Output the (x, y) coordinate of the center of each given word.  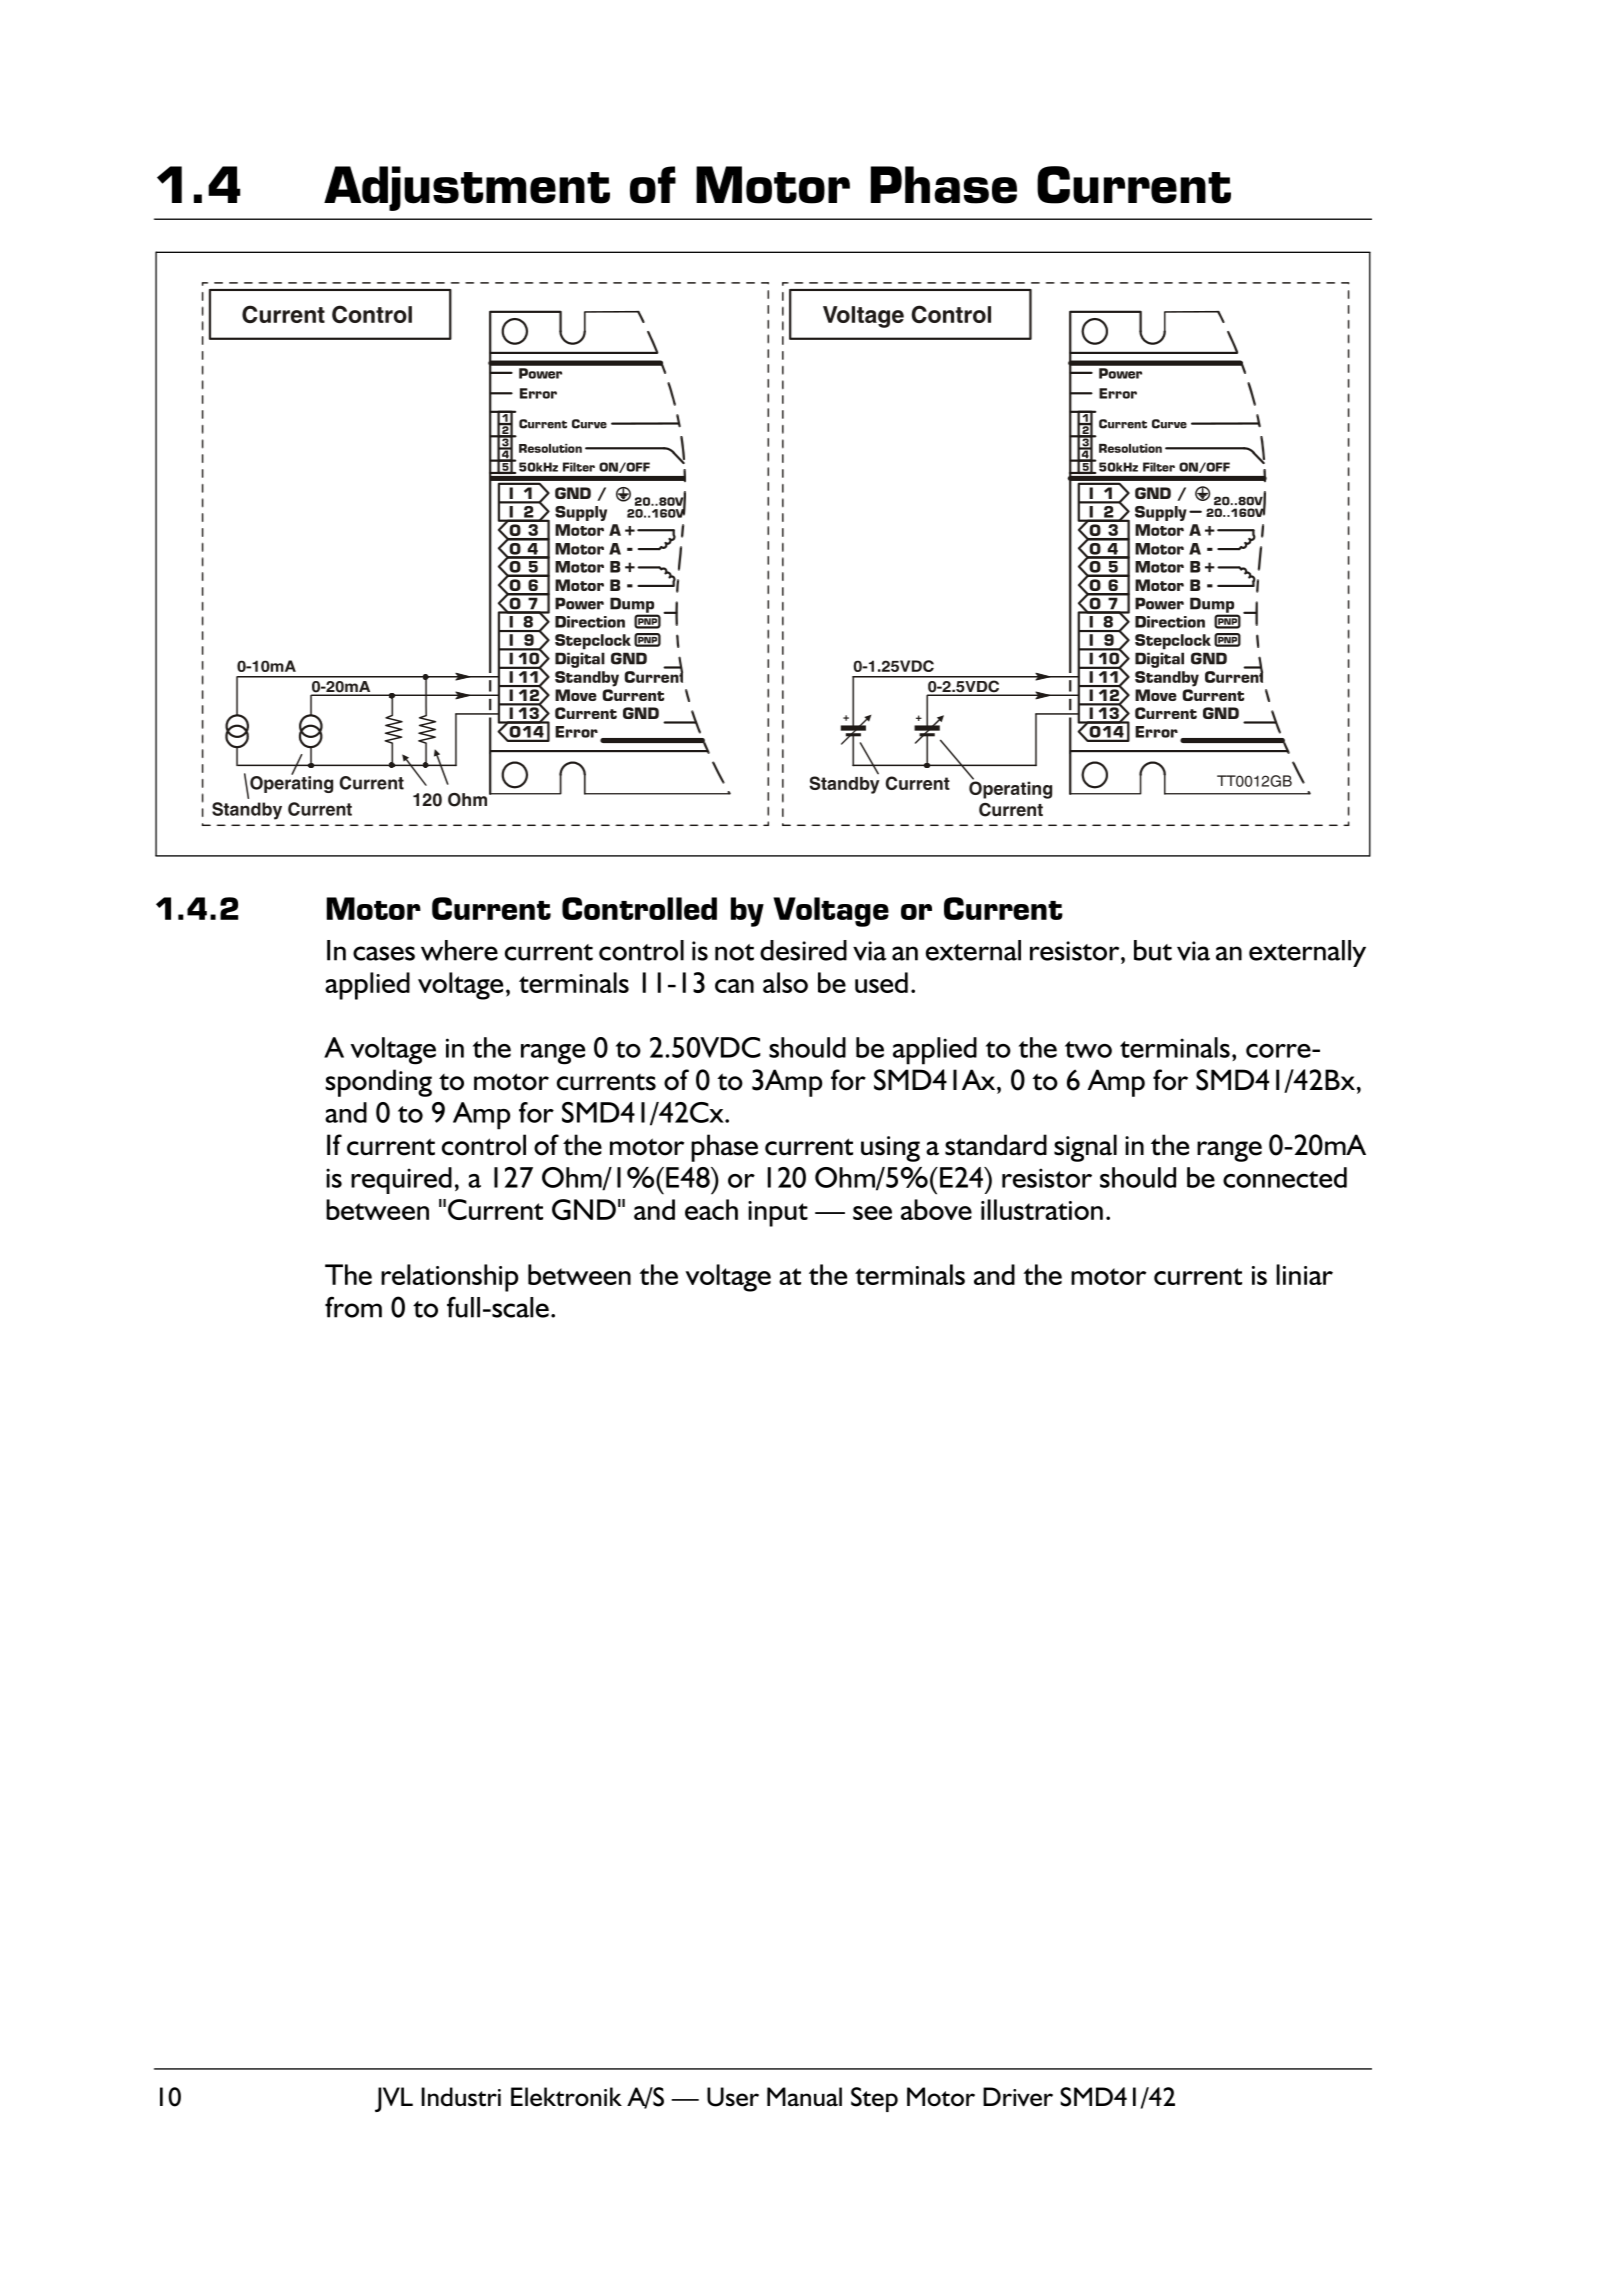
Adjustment (467, 188)
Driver (1018, 2097)
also (785, 982)
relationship (449, 1278)
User (733, 2097)
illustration (1042, 1209)
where (459, 950)
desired (803, 950)
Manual (804, 2096)
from (353, 1307)
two (1088, 1049)
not (734, 952)
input (778, 1214)
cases (384, 953)
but (1153, 950)
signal (1085, 1148)
